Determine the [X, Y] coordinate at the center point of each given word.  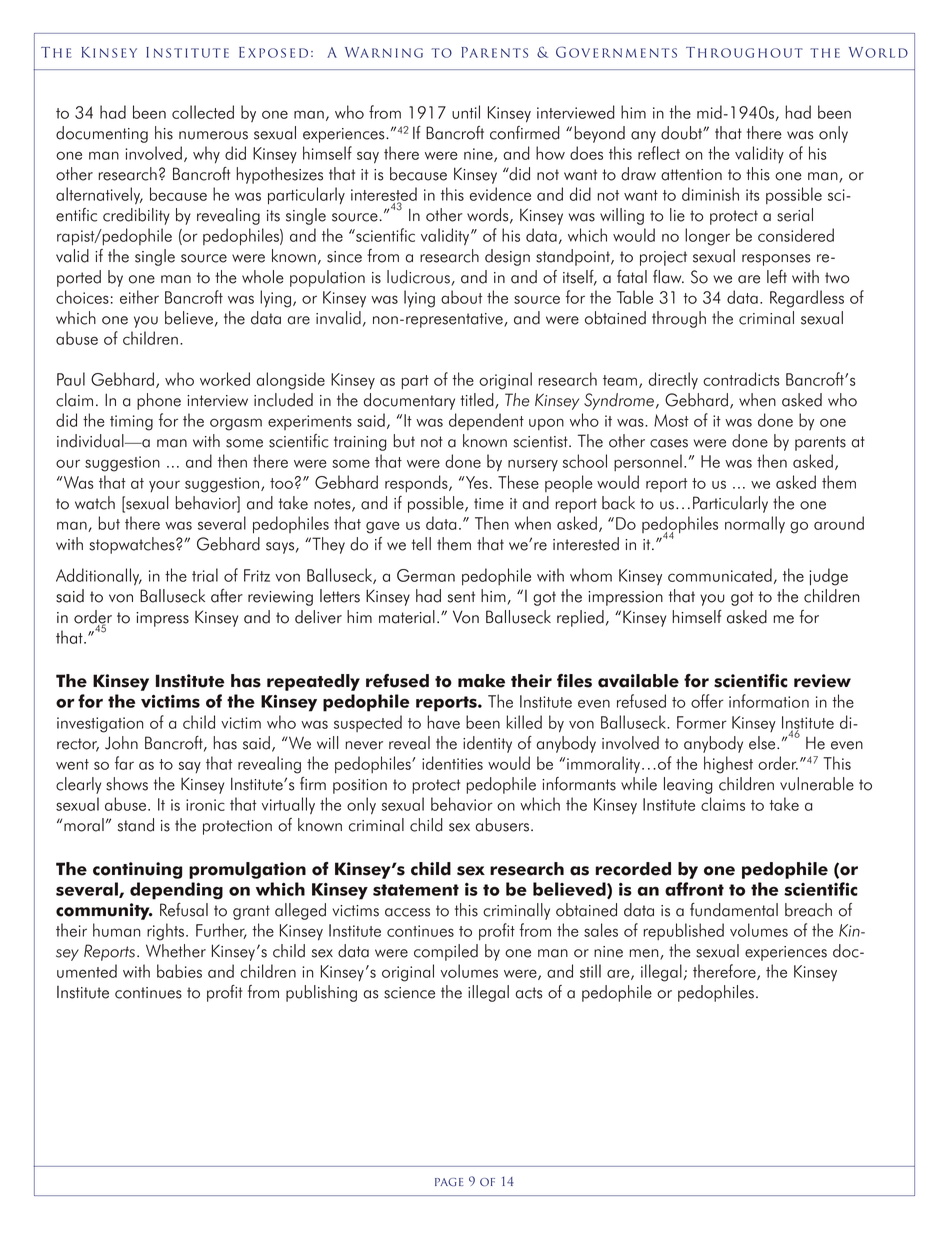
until [466, 112]
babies [179, 971]
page [449, 1182]
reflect [659, 153]
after [227, 596]
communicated [720, 575]
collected [203, 112]
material [407, 617]
